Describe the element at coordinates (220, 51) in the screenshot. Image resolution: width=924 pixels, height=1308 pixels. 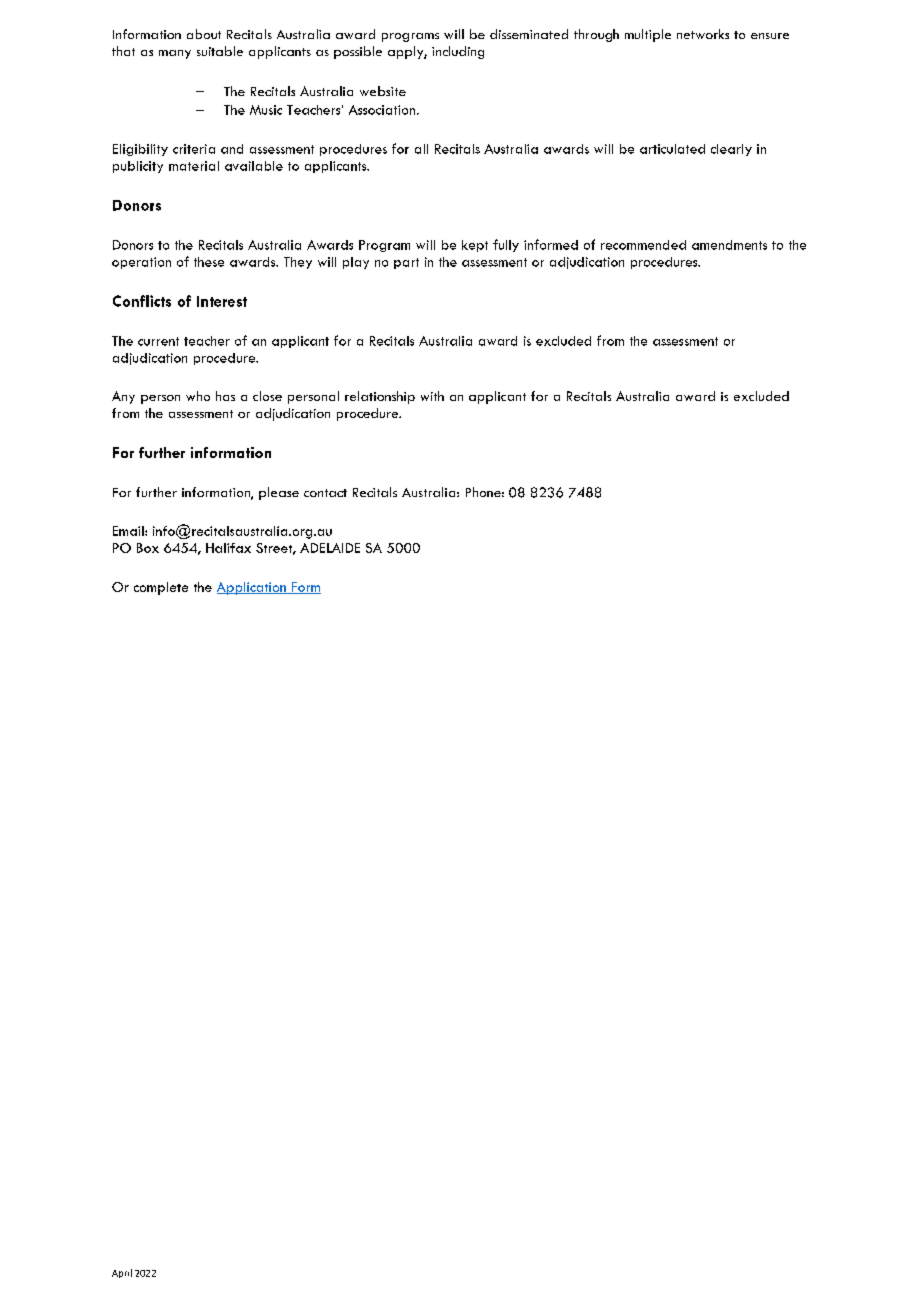
I see `suitable` at that location.
